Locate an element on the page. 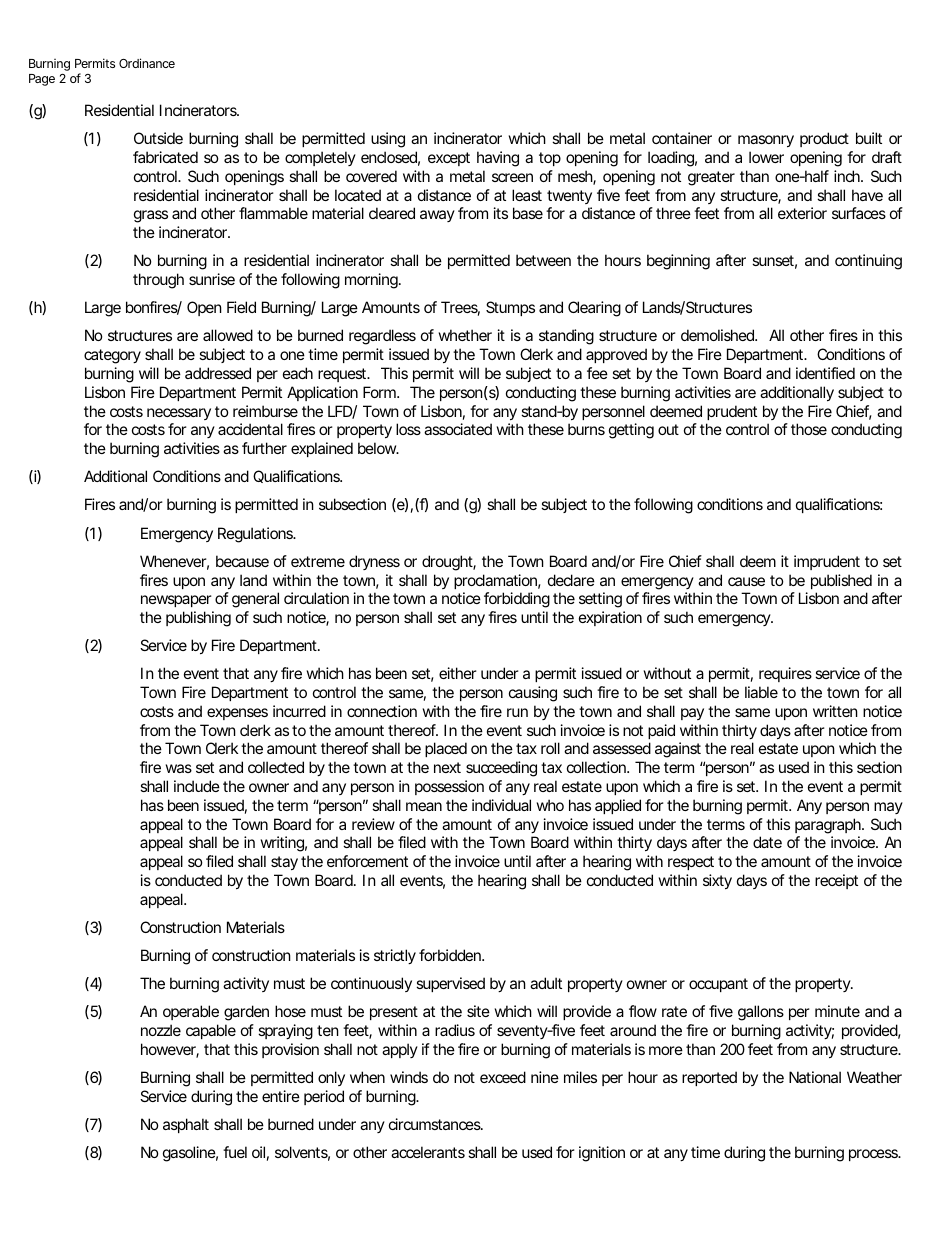 This image has height=1233, width=952. National is located at coordinates (815, 1077).
